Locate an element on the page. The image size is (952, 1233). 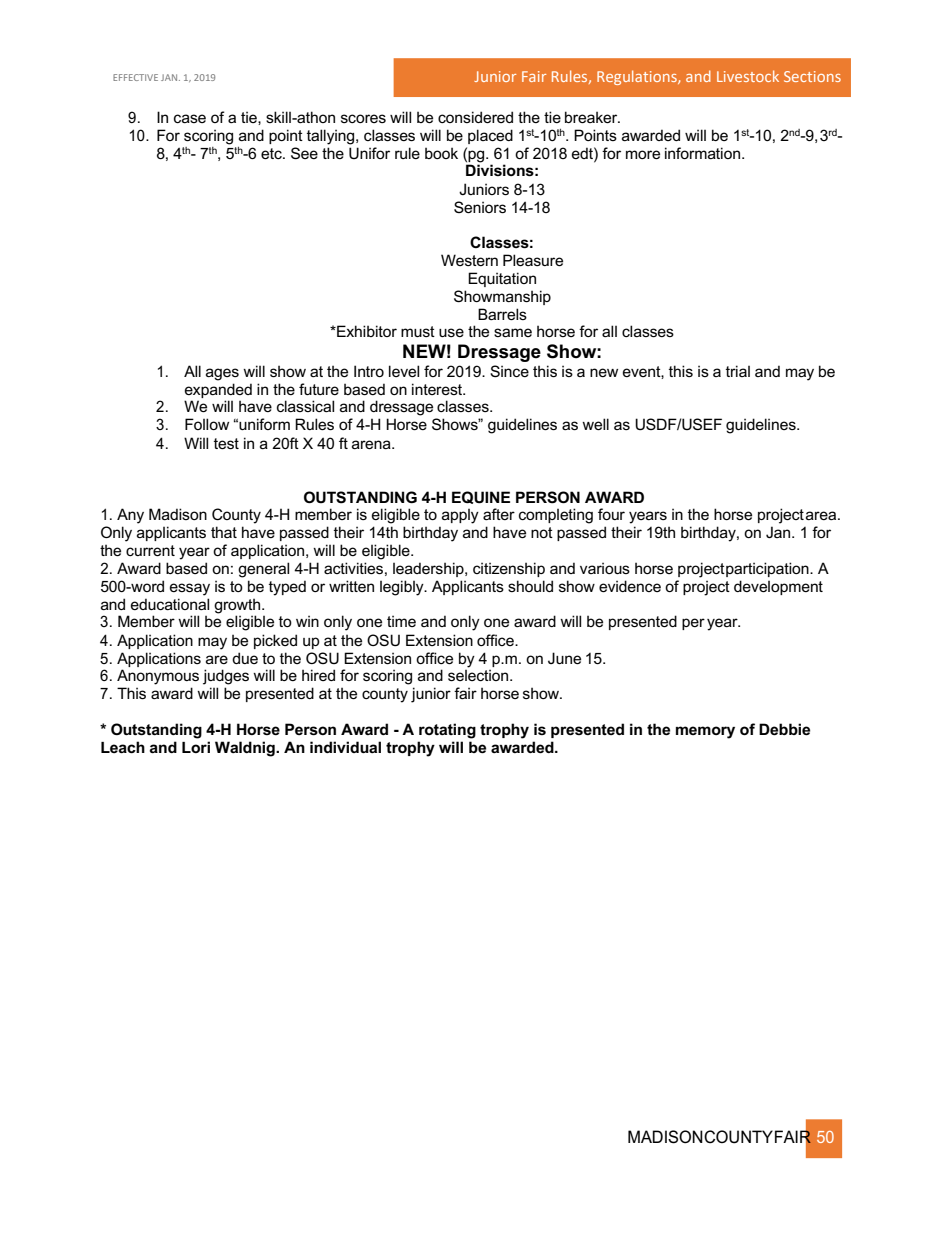
interest is located at coordinates (438, 389).
